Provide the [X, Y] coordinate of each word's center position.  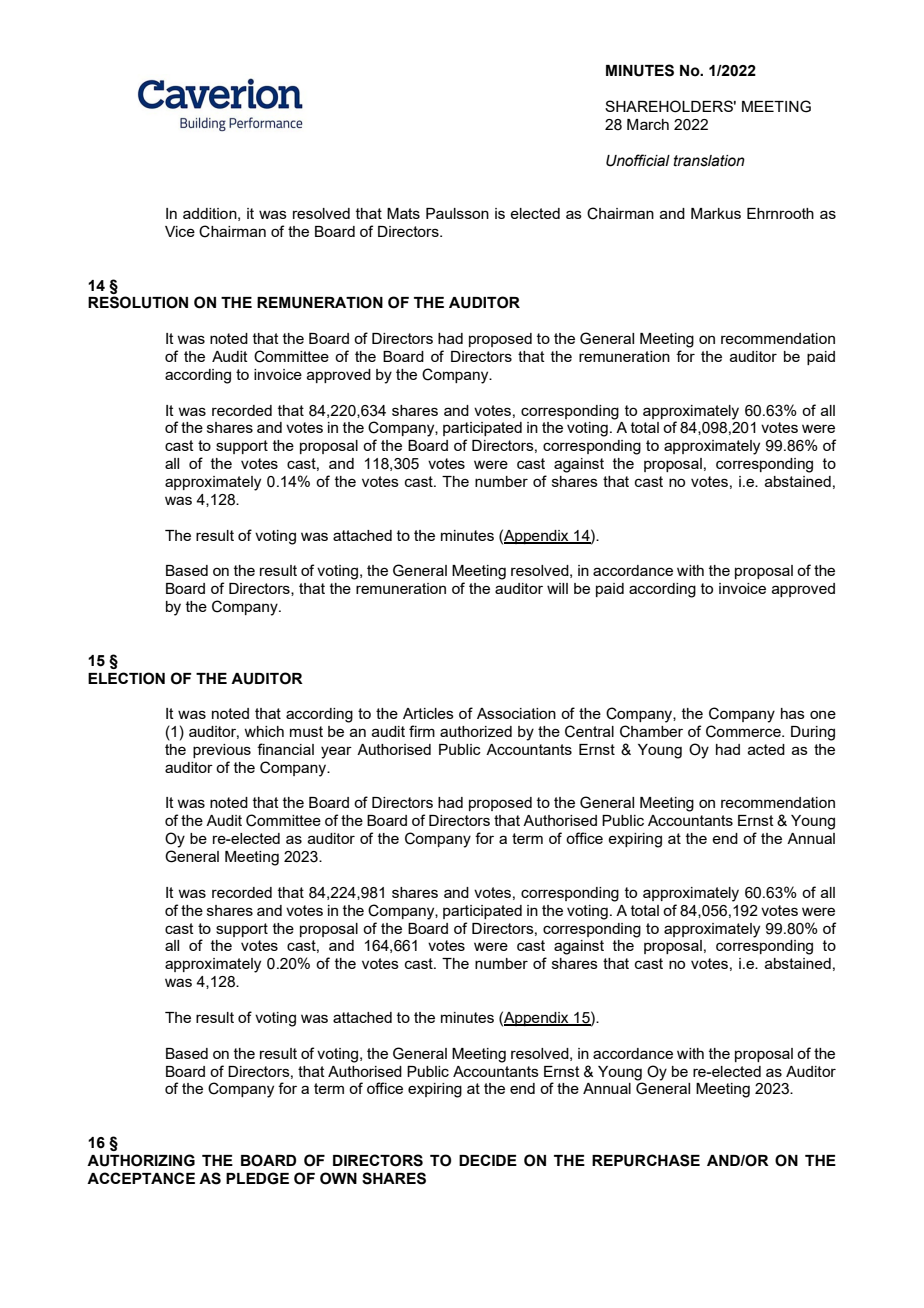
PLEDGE [257, 1178]
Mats [403, 213]
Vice [180, 231]
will [557, 588]
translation [709, 161]
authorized [476, 731]
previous [222, 751]
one [823, 714]
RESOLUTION [138, 302]
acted [766, 749]
